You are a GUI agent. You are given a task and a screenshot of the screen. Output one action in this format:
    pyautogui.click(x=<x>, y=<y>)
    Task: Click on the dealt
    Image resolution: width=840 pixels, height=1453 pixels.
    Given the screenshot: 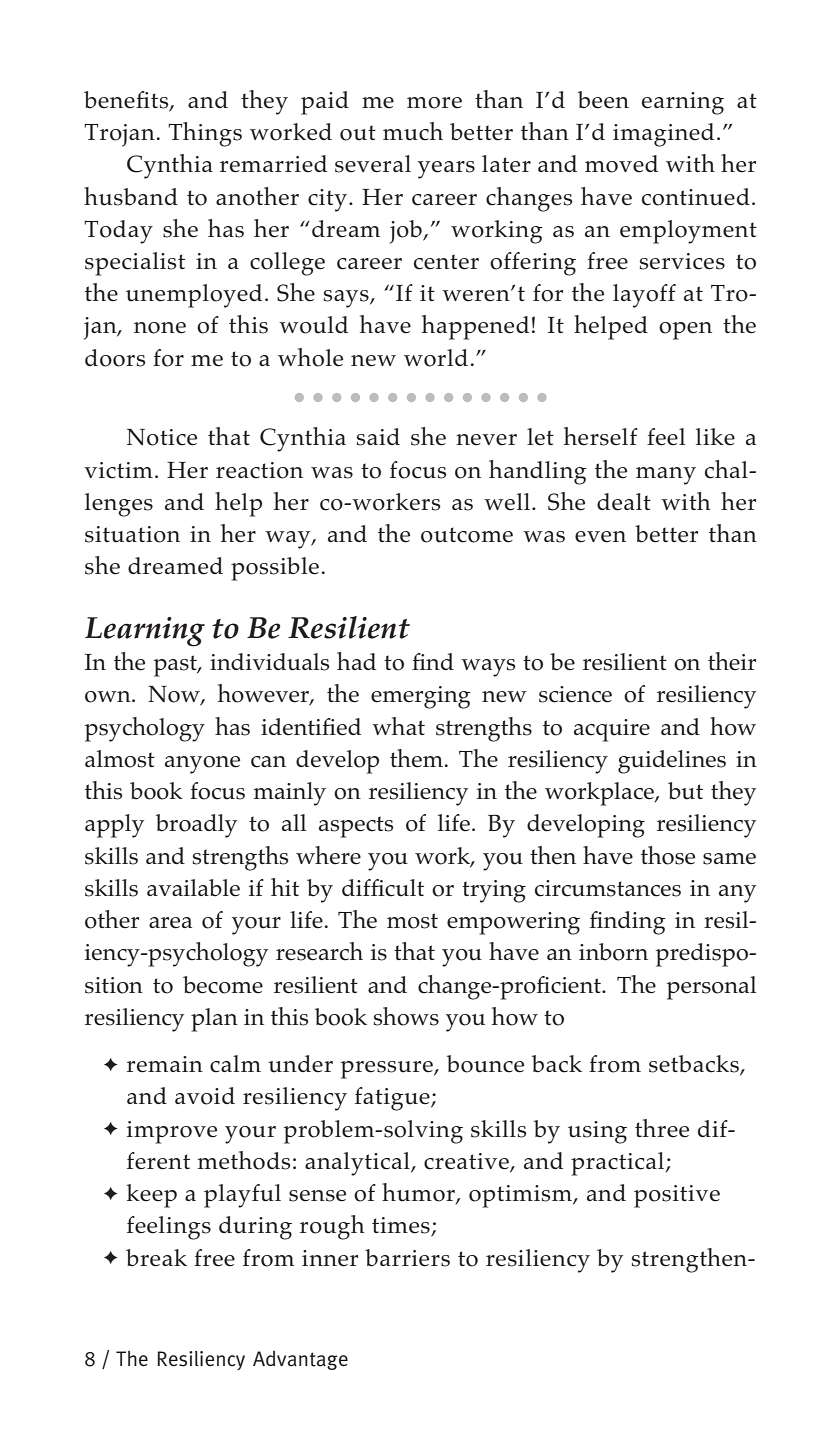 What is the action you would take?
    pyautogui.click(x=624, y=502)
